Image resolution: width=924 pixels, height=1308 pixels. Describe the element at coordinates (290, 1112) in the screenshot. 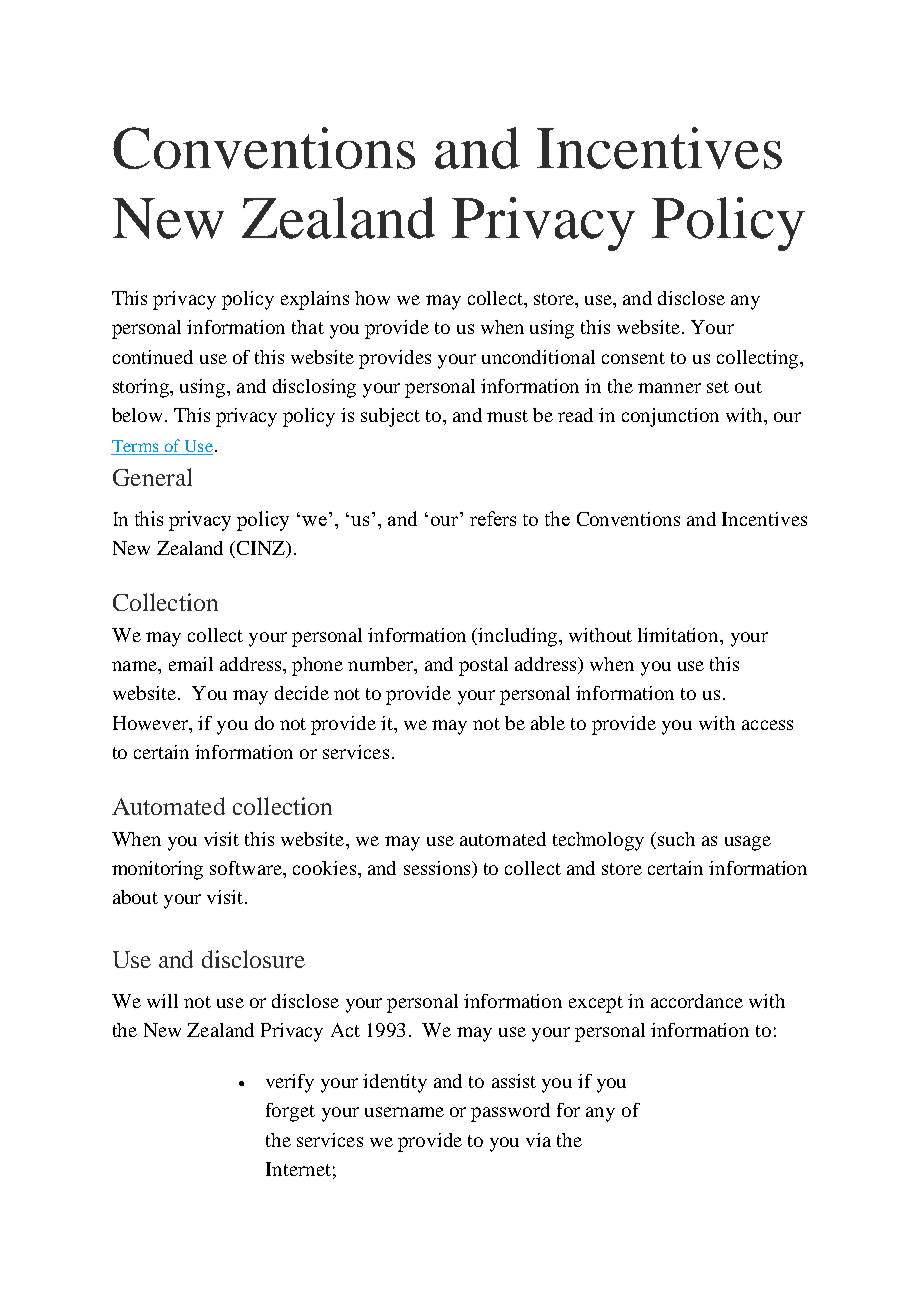

I see `forget` at that location.
